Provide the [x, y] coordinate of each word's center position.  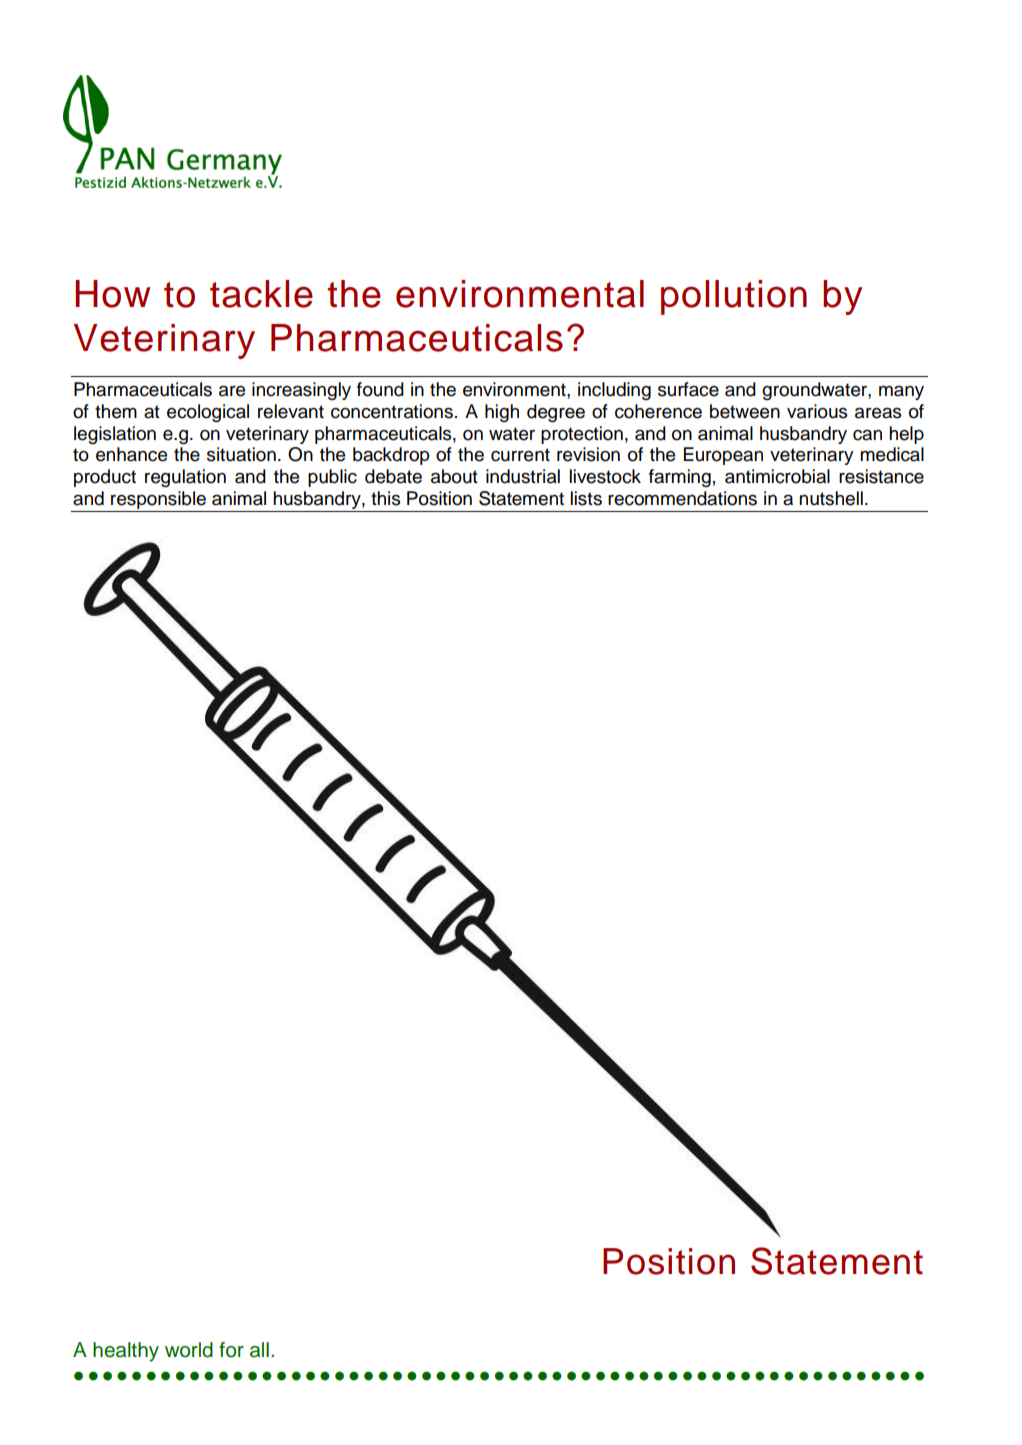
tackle [261, 294]
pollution [734, 297]
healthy [126, 1352]
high [502, 413]
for [231, 1350]
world [189, 1350]
